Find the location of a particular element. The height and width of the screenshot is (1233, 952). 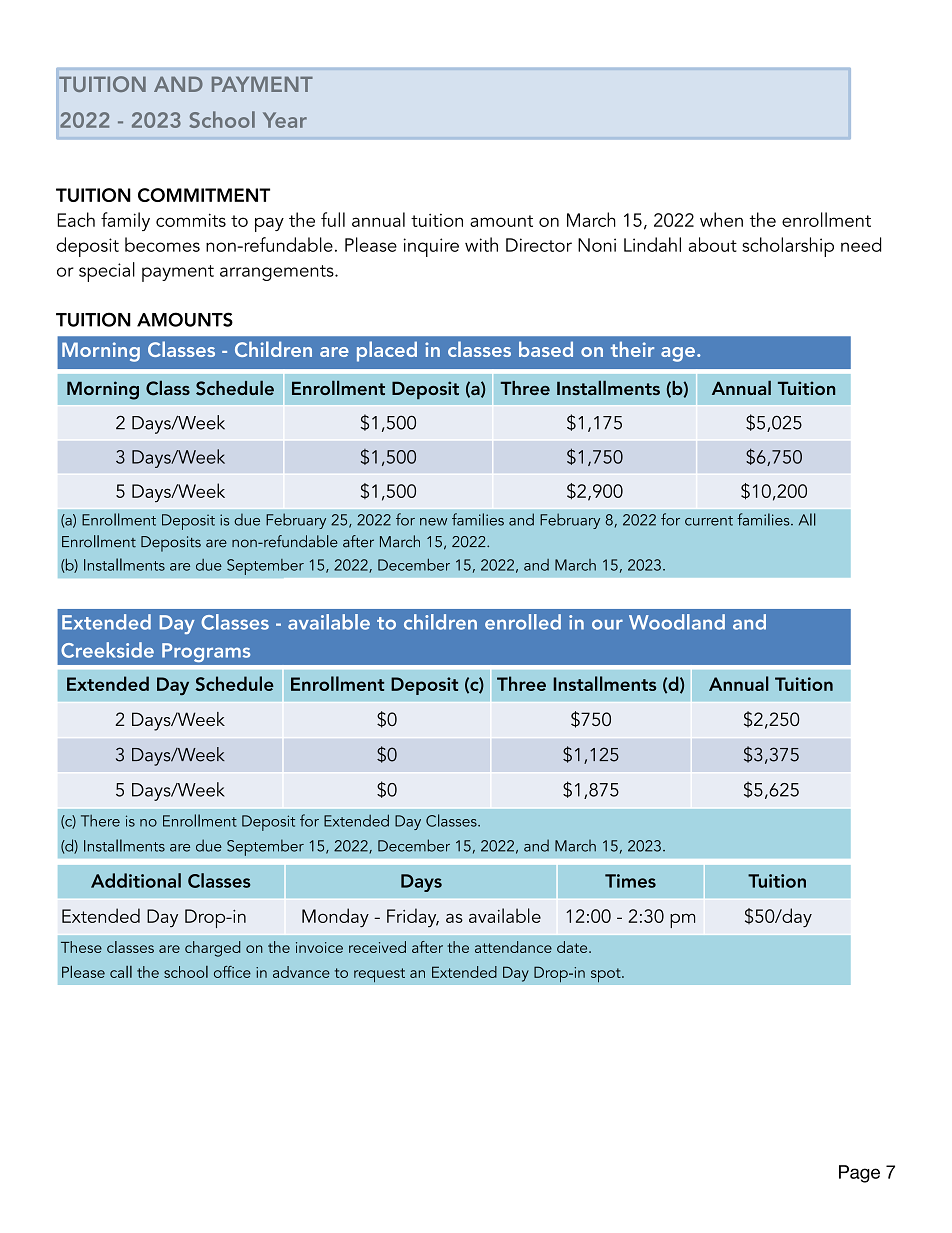

COMMITMENT is located at coordinates (204, 195).
